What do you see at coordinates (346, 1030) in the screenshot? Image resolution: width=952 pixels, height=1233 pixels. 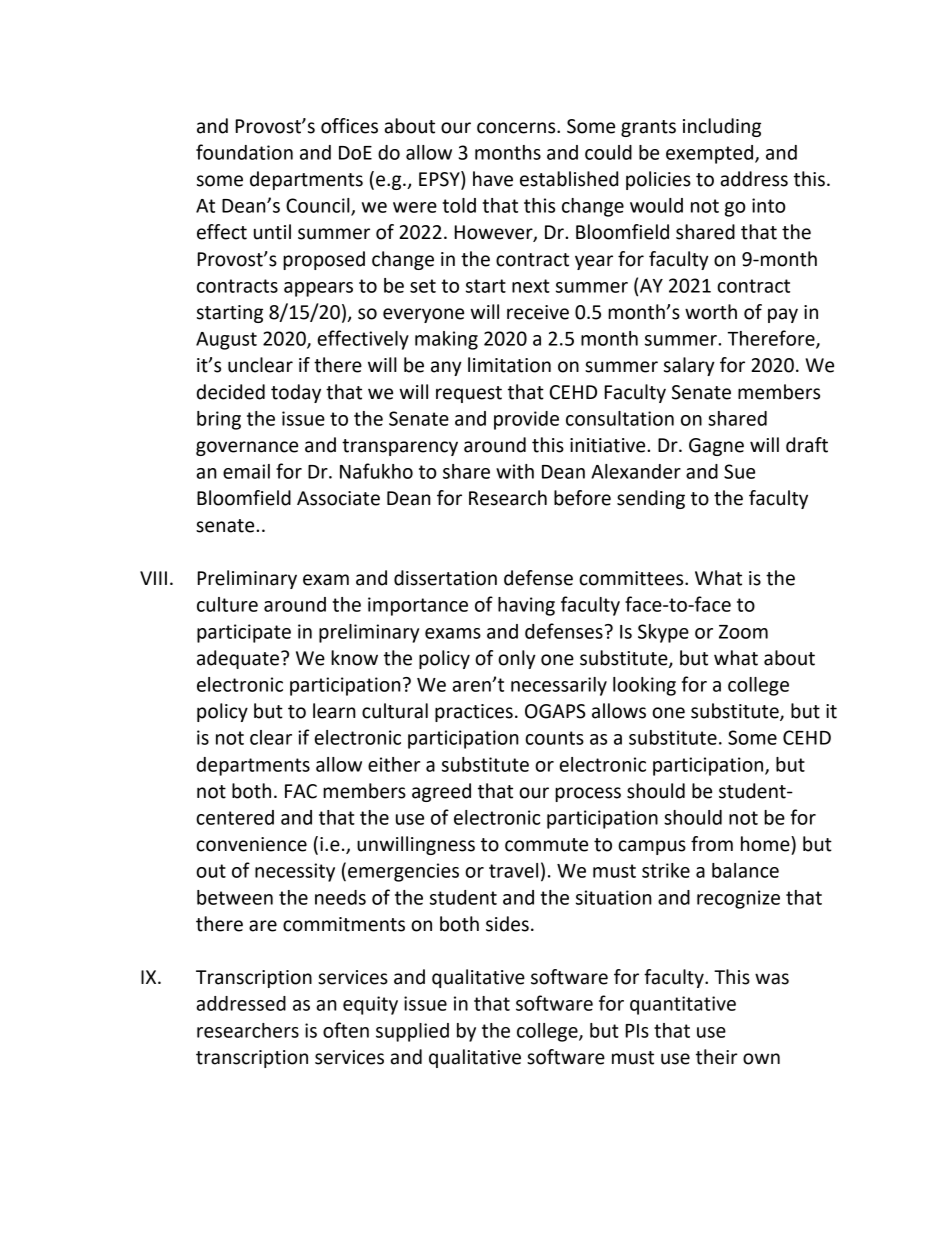 I see `often` at bounding box center [346, 1030].
